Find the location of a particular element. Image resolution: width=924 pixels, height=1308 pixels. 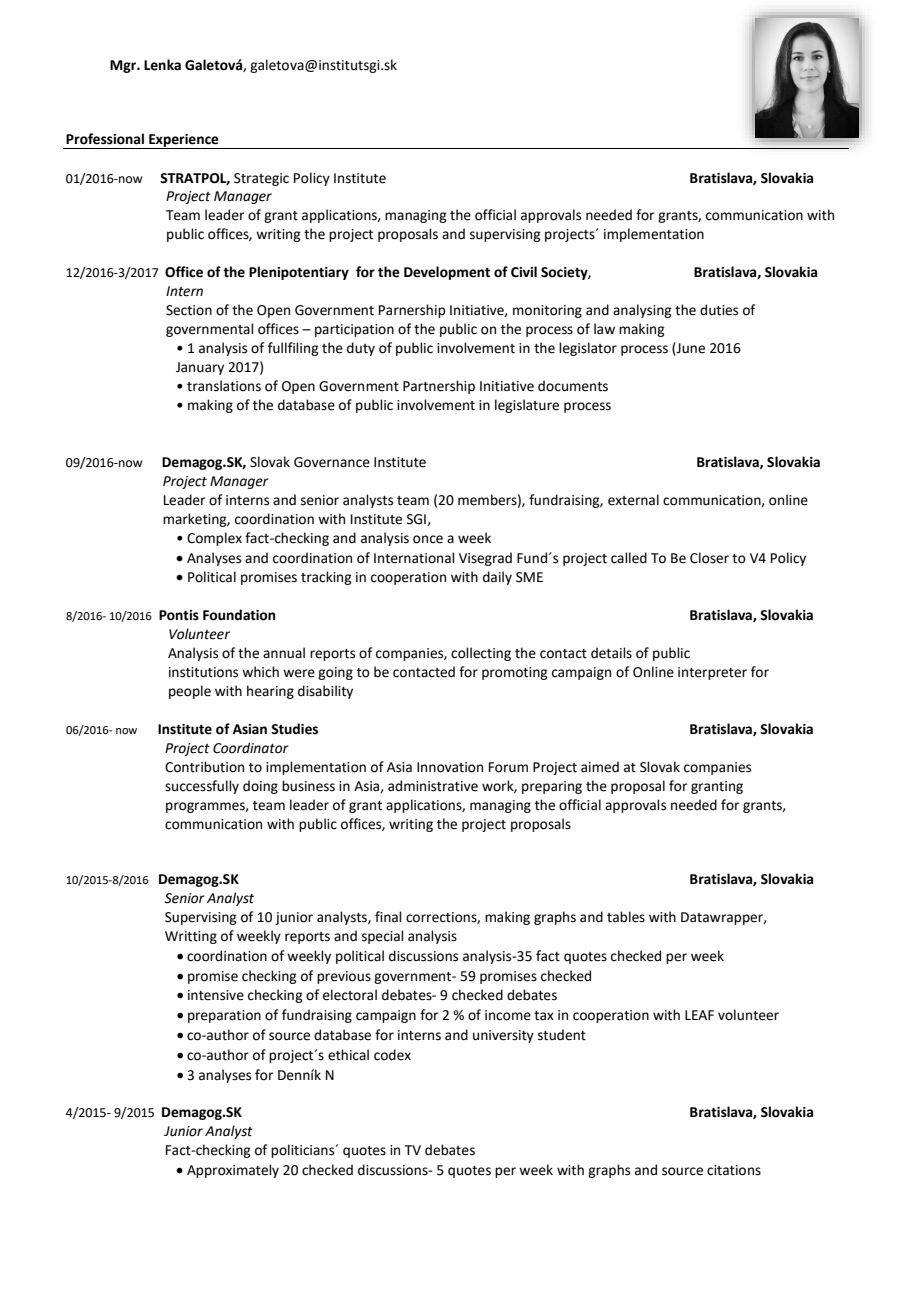

Experience is located at coordinates (184, 141).
